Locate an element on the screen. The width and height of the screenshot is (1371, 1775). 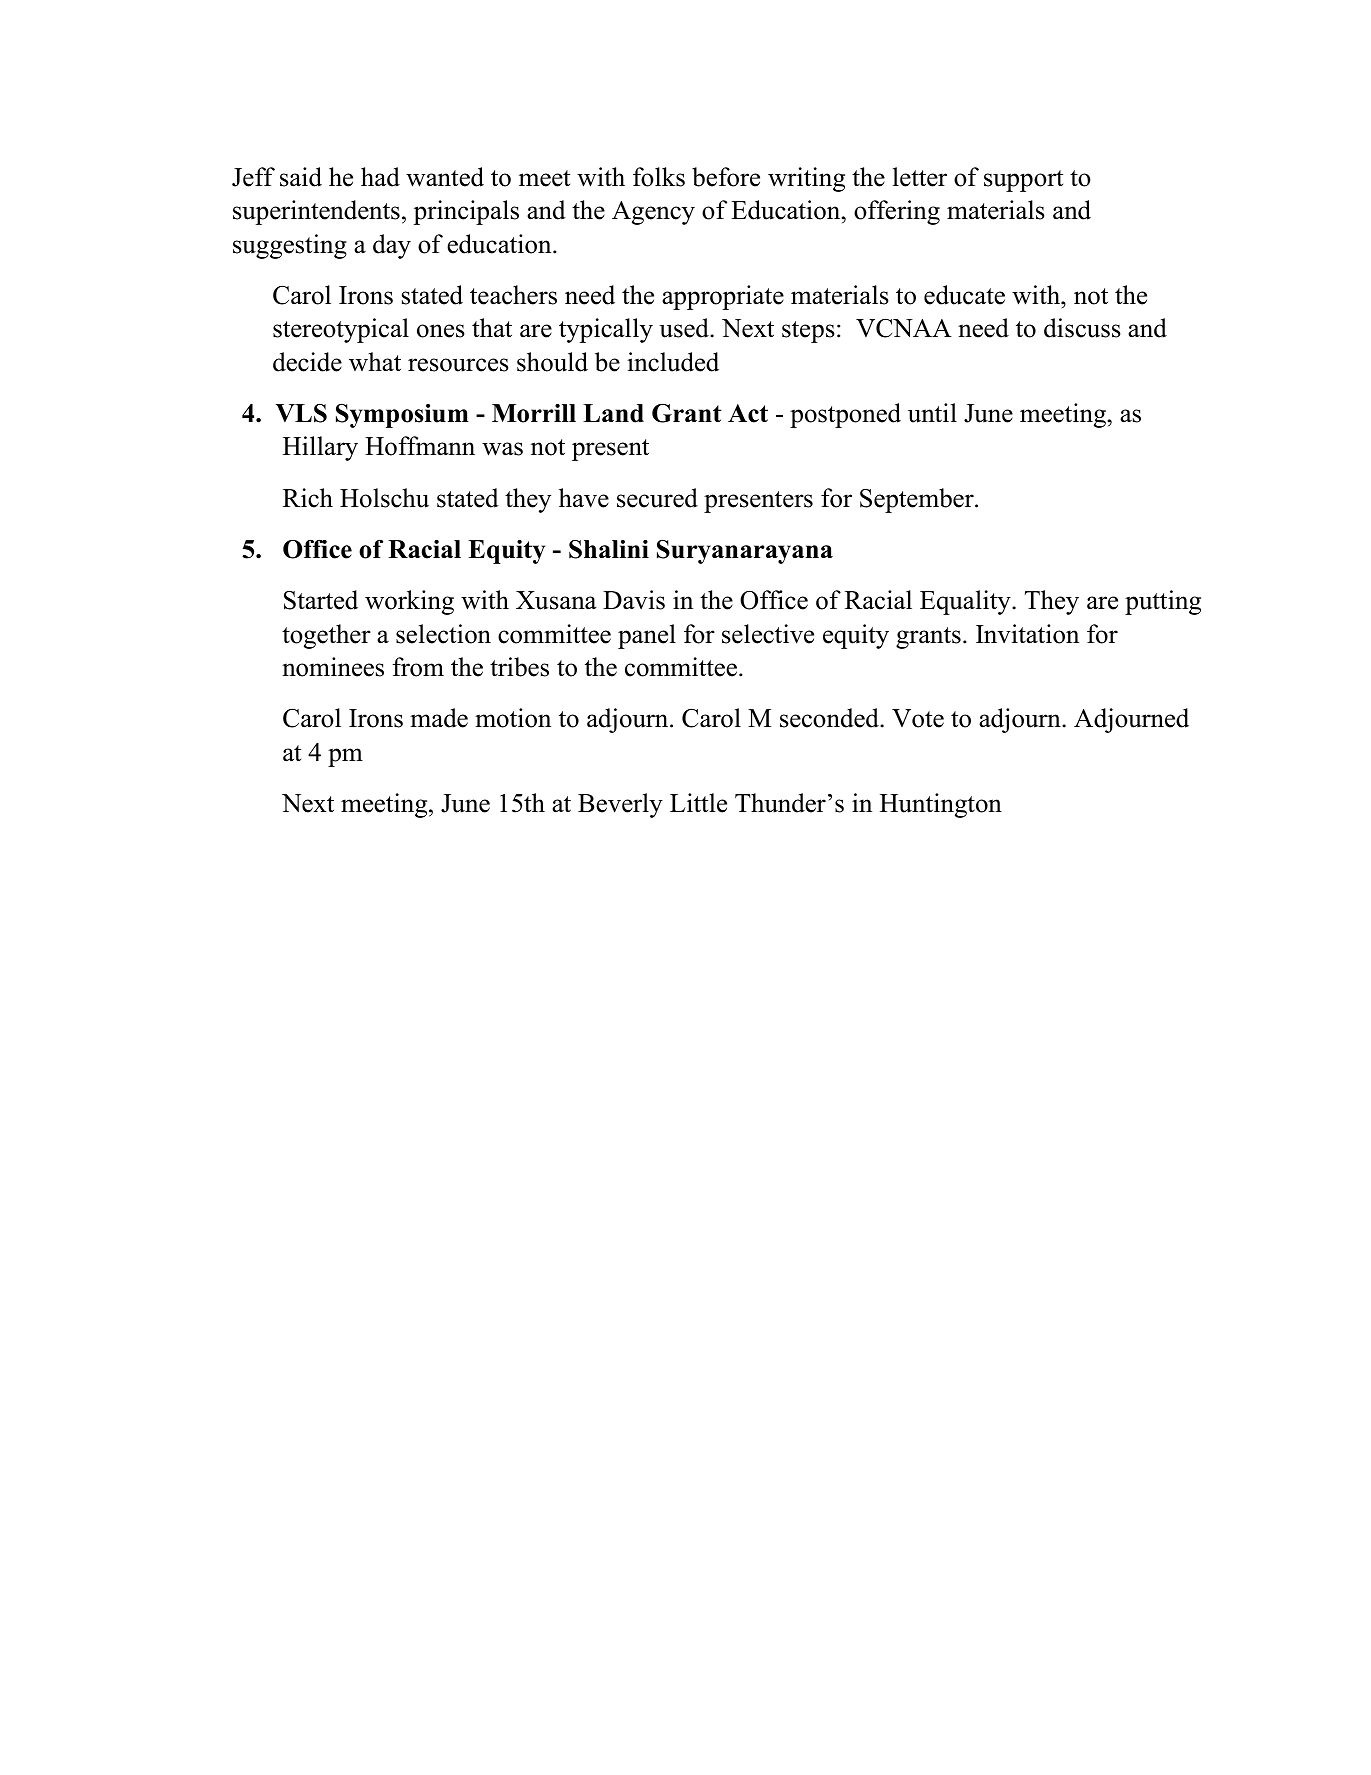
Symposium is located at coordinates (402, 416).
